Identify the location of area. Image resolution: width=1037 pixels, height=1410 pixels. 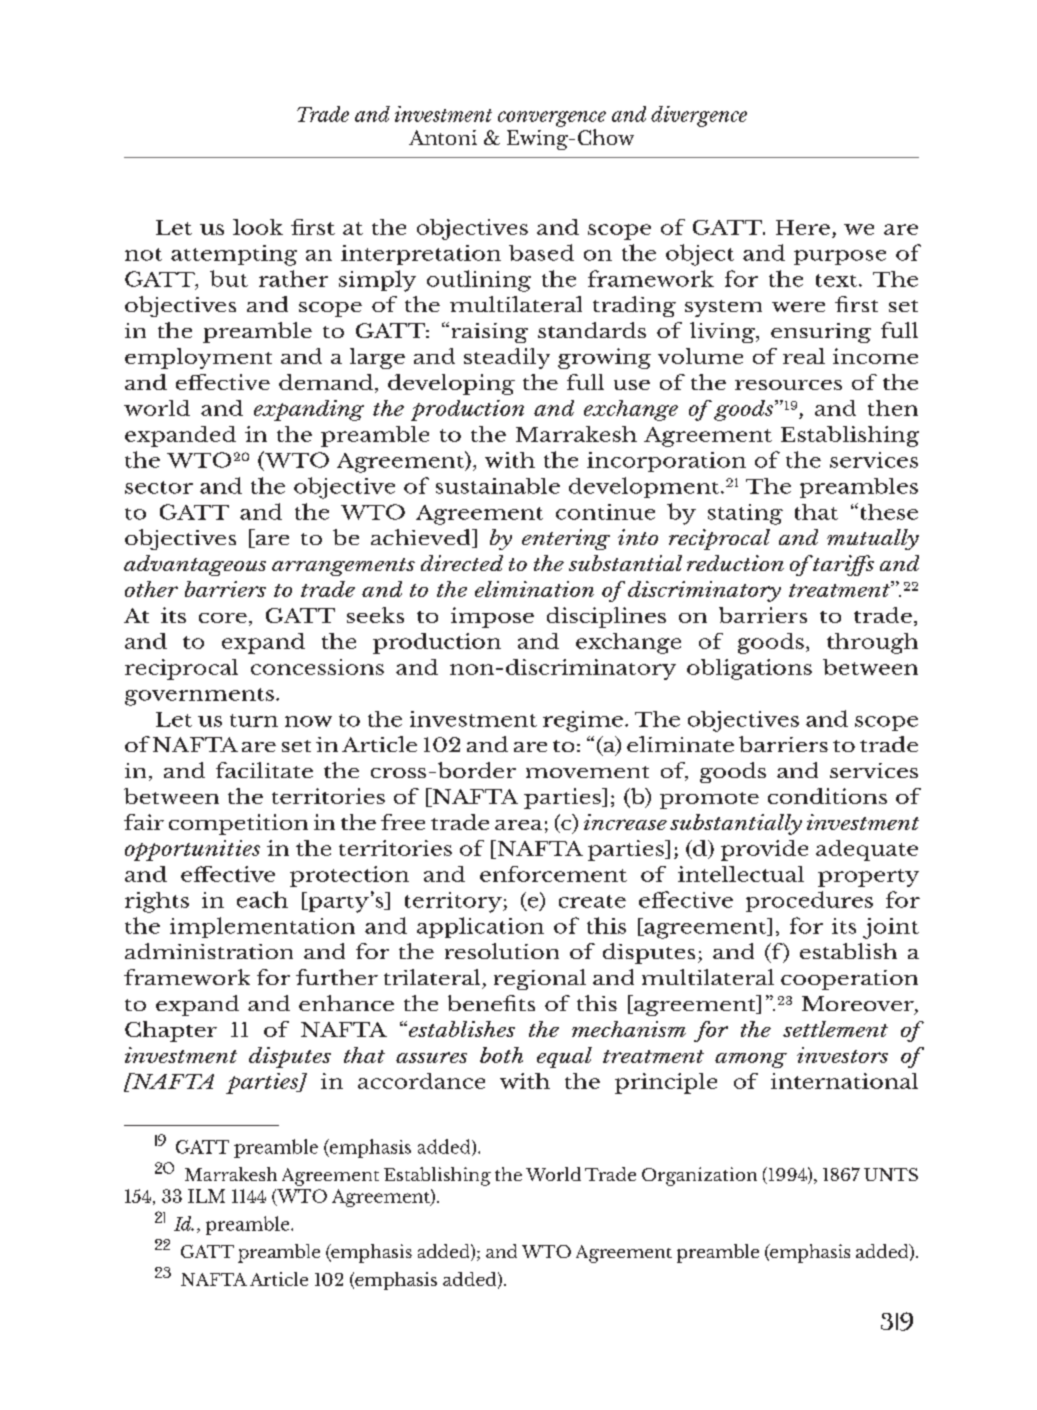
(518, 825).
